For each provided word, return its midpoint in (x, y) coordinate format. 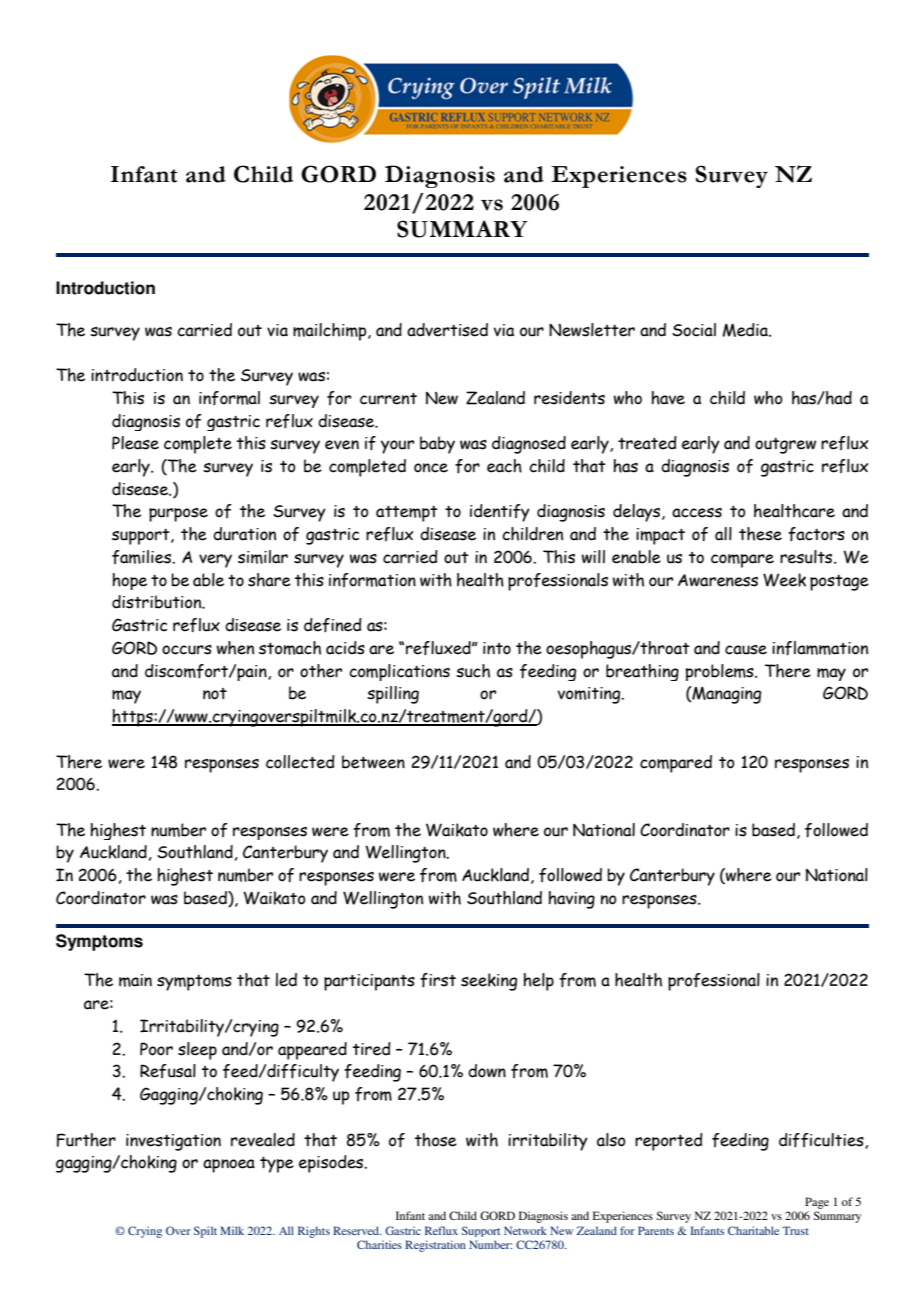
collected (300, 762)
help (538, 982)
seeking (489, 982)
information (372, 580)
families (143, 557)
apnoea (229, 1166)
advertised (447, 330)
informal (229, 398)
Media (746, 330)
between (373, 762)
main (135, 980)
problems (721, 672)
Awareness (718, 580)
